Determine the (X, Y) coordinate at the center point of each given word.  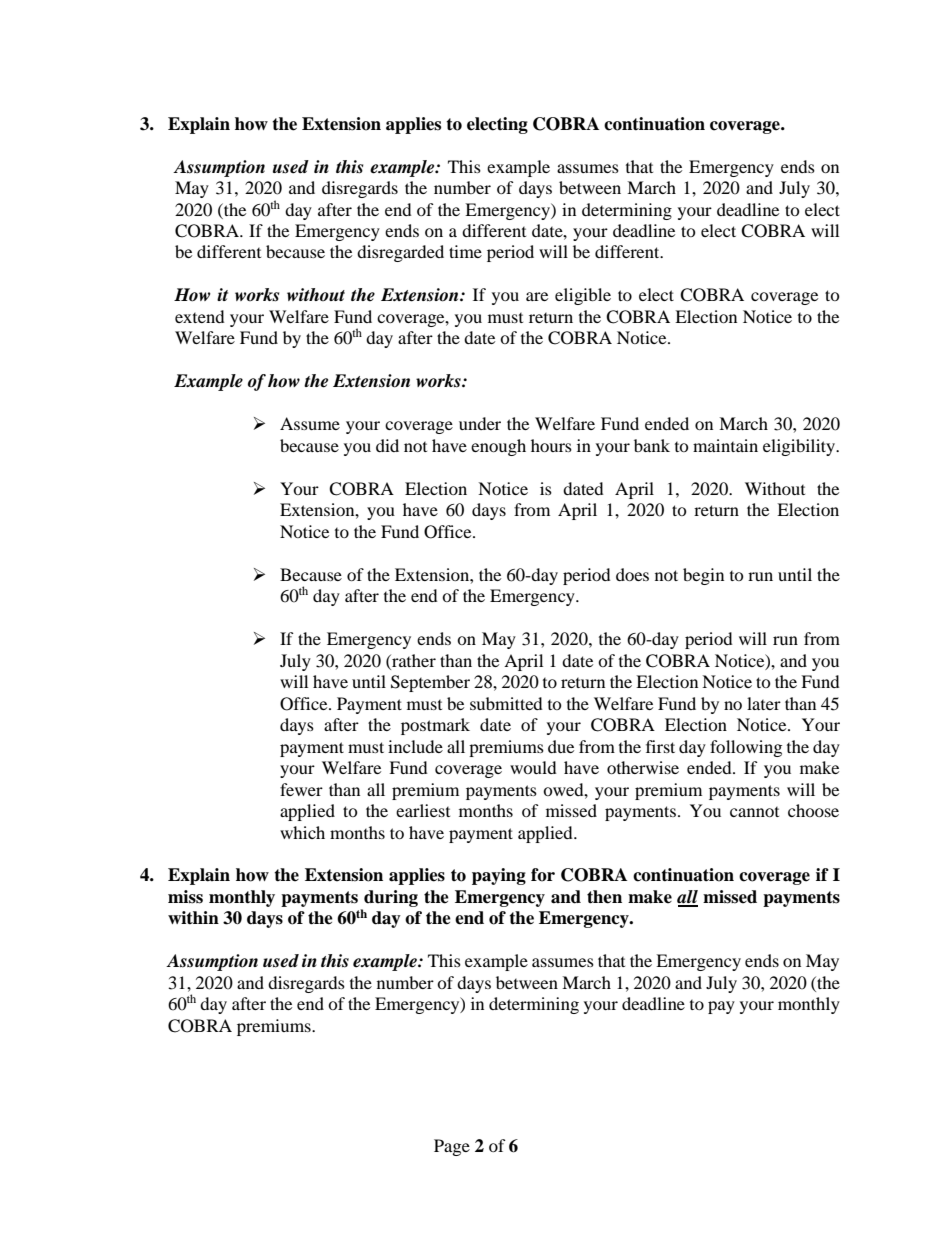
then (604, 897)
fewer (301, 789)
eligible (583, 296)
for (543, 875)
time (465, 251)
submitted (506, 703)
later (764, 703)
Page (452, 1147)
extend (200, 316)
